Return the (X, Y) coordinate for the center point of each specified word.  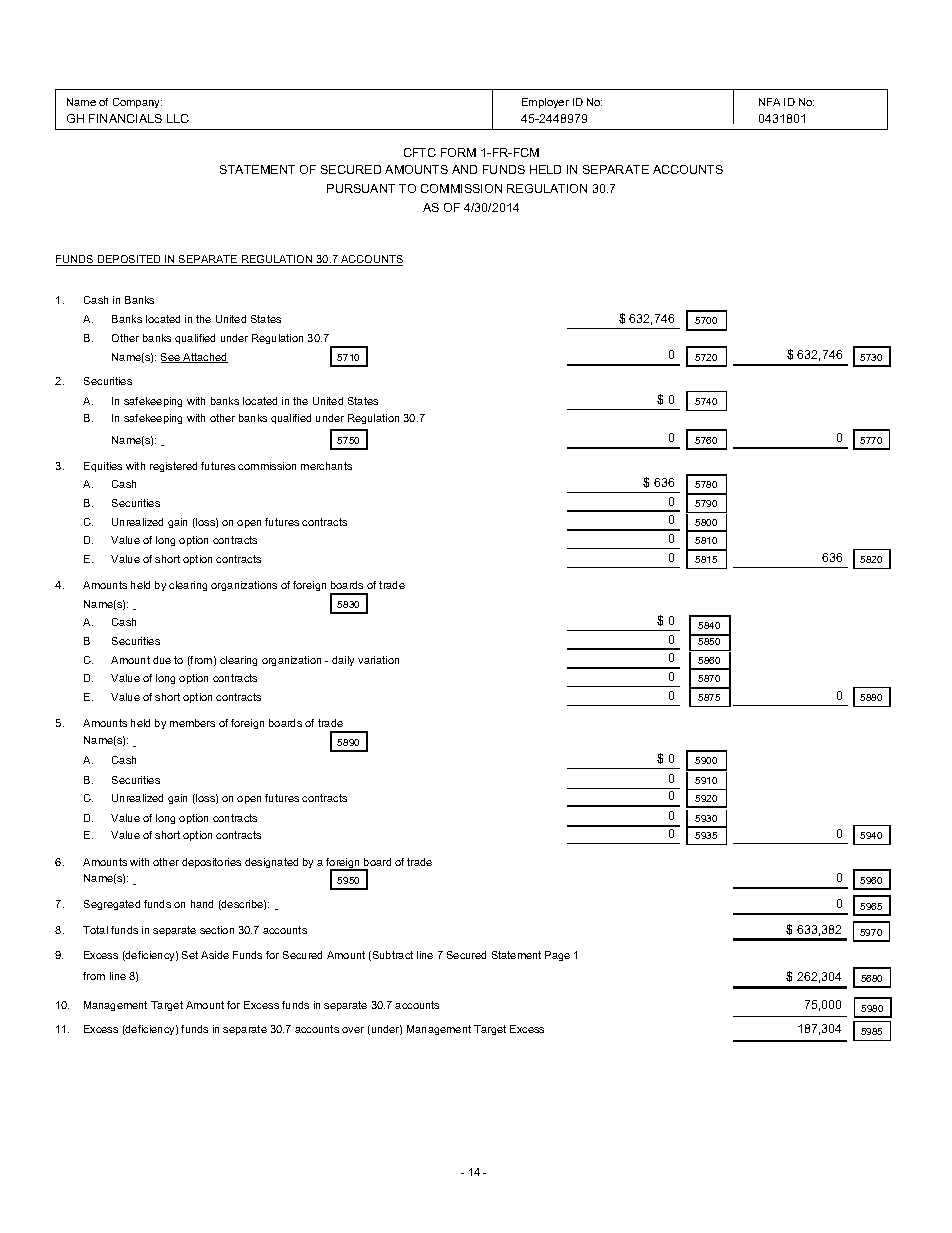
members (192, 723)
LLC (178, 118)
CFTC (420, 152)
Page (557, 956)
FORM (458, 152)
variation (378, 660)
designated (271, 863)
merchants (326, 466)
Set (190, 955)
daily (343, 661)
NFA (769, 102)
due (162, 660)
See (171, 358)
